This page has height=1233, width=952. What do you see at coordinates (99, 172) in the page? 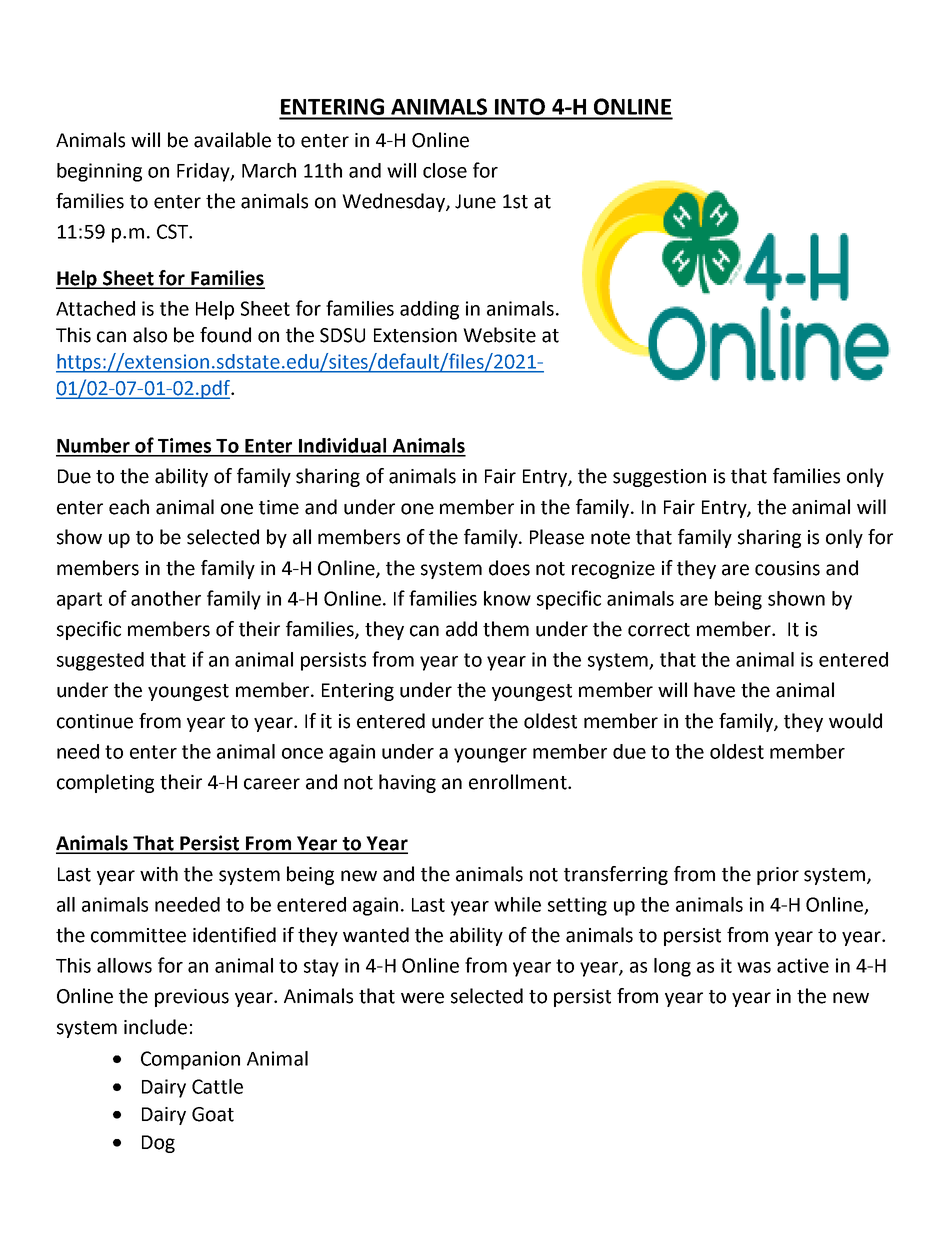
I see `beginning` at bounding box center [99, 172].
